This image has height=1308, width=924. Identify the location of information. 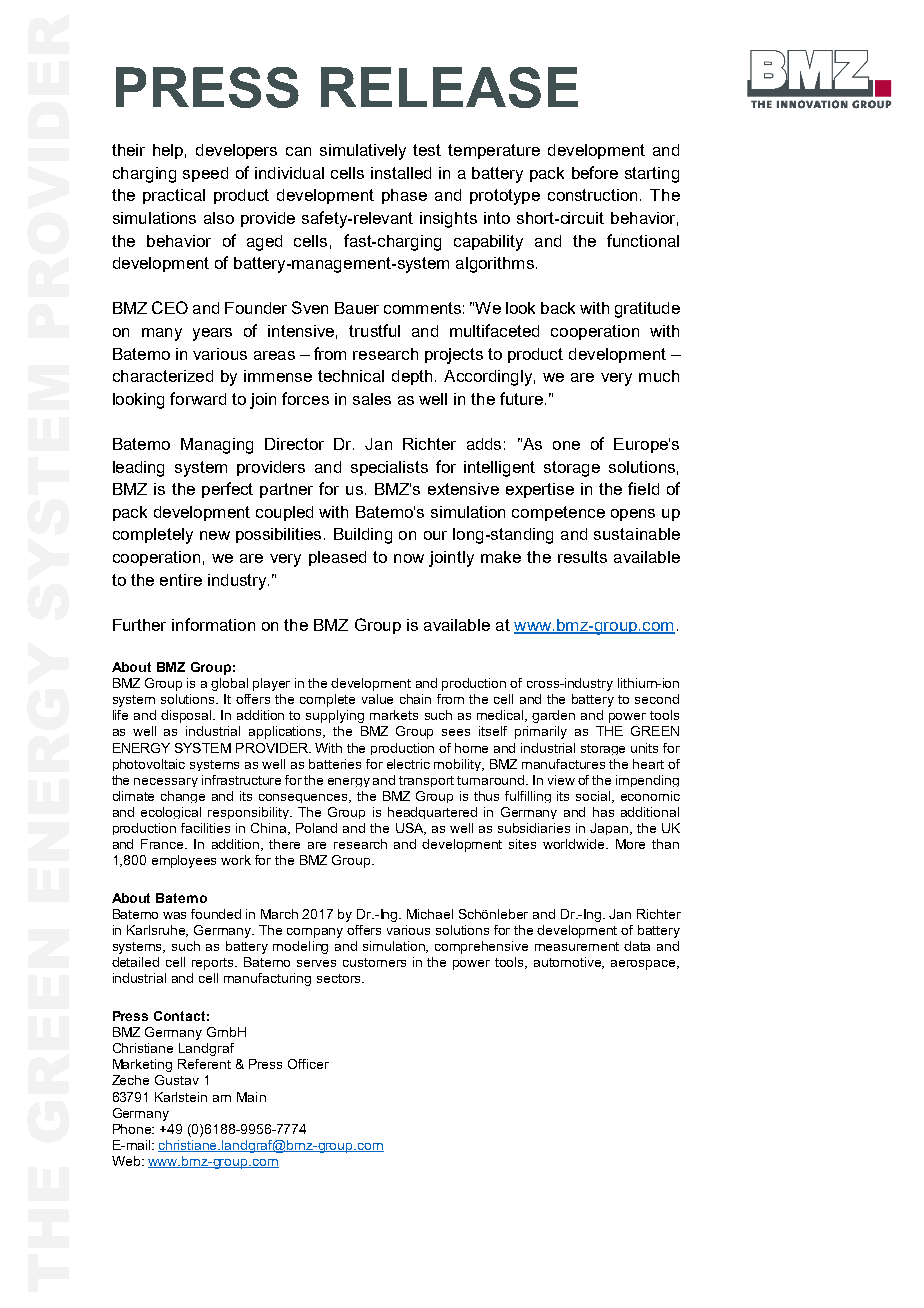
(213, 624).
